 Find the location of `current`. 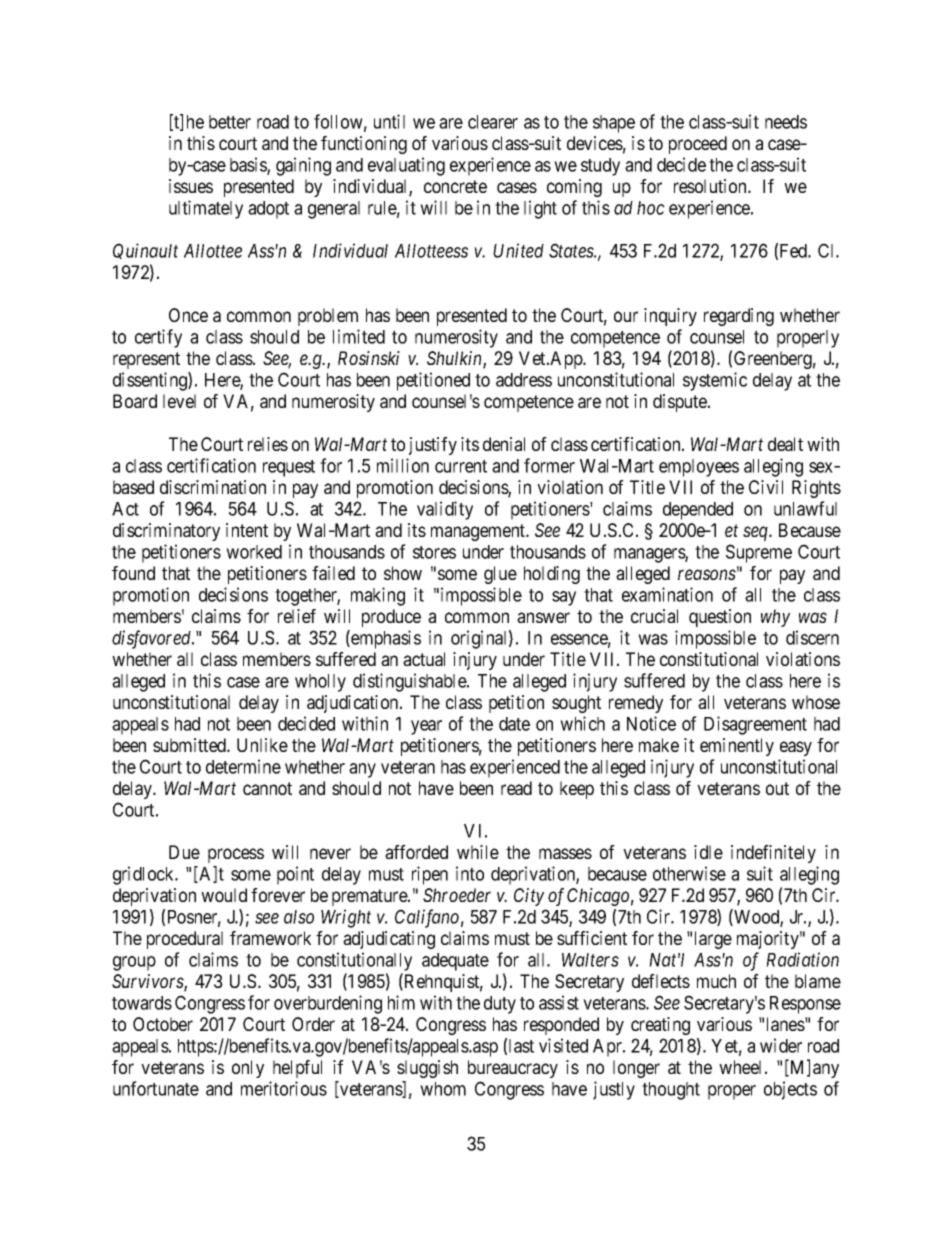

current is located at coordinates (461, 466).
